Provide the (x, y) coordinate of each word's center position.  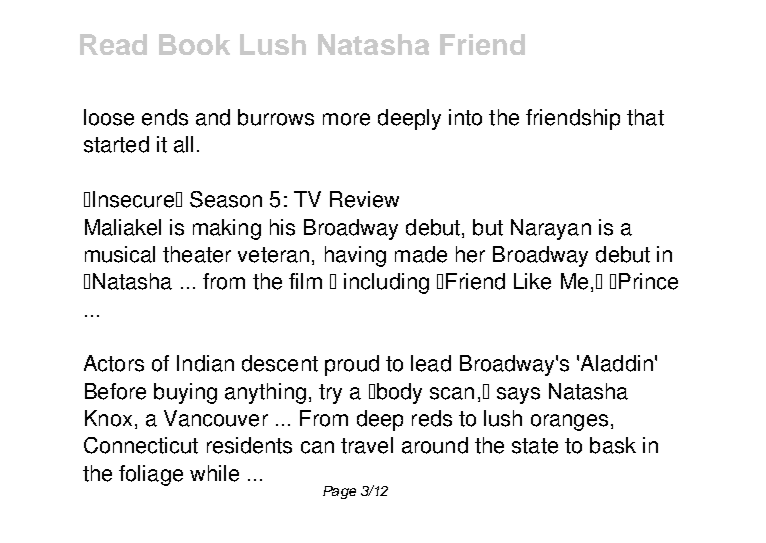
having (355, 256)
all (183, 144)
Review (364, 199)
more (346, 119)
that (645, 117)
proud (352, 365)
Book (194, 44)
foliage (151, 475)
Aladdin (617, 363)
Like (532, 281)
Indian (205, 363)
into (465, 117)
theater (197, 254)
